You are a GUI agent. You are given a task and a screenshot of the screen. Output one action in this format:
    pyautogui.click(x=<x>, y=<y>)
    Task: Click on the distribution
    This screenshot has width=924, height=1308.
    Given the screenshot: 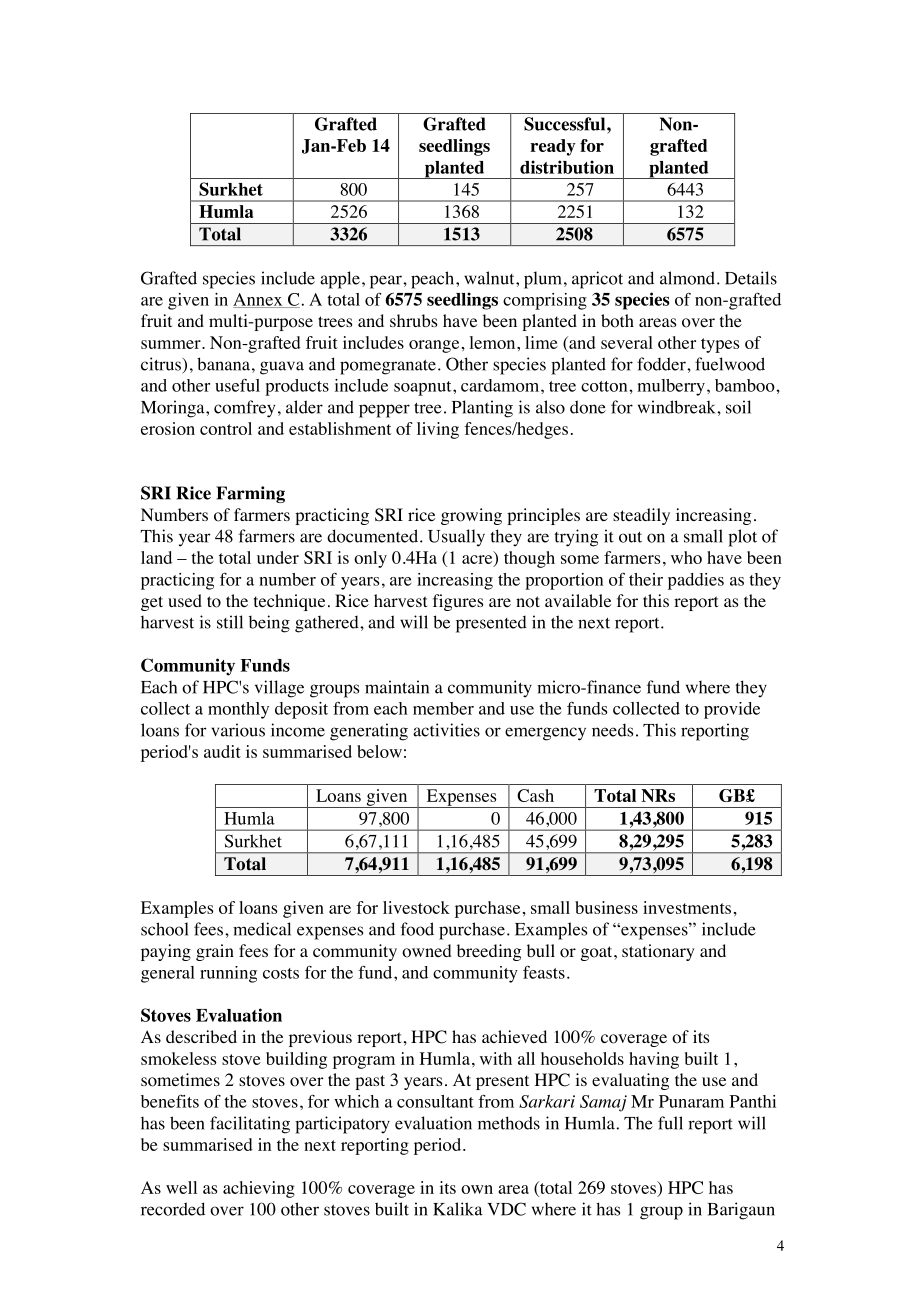 What is the action you would take?
    pyautogui.click(x=567, y=167)
